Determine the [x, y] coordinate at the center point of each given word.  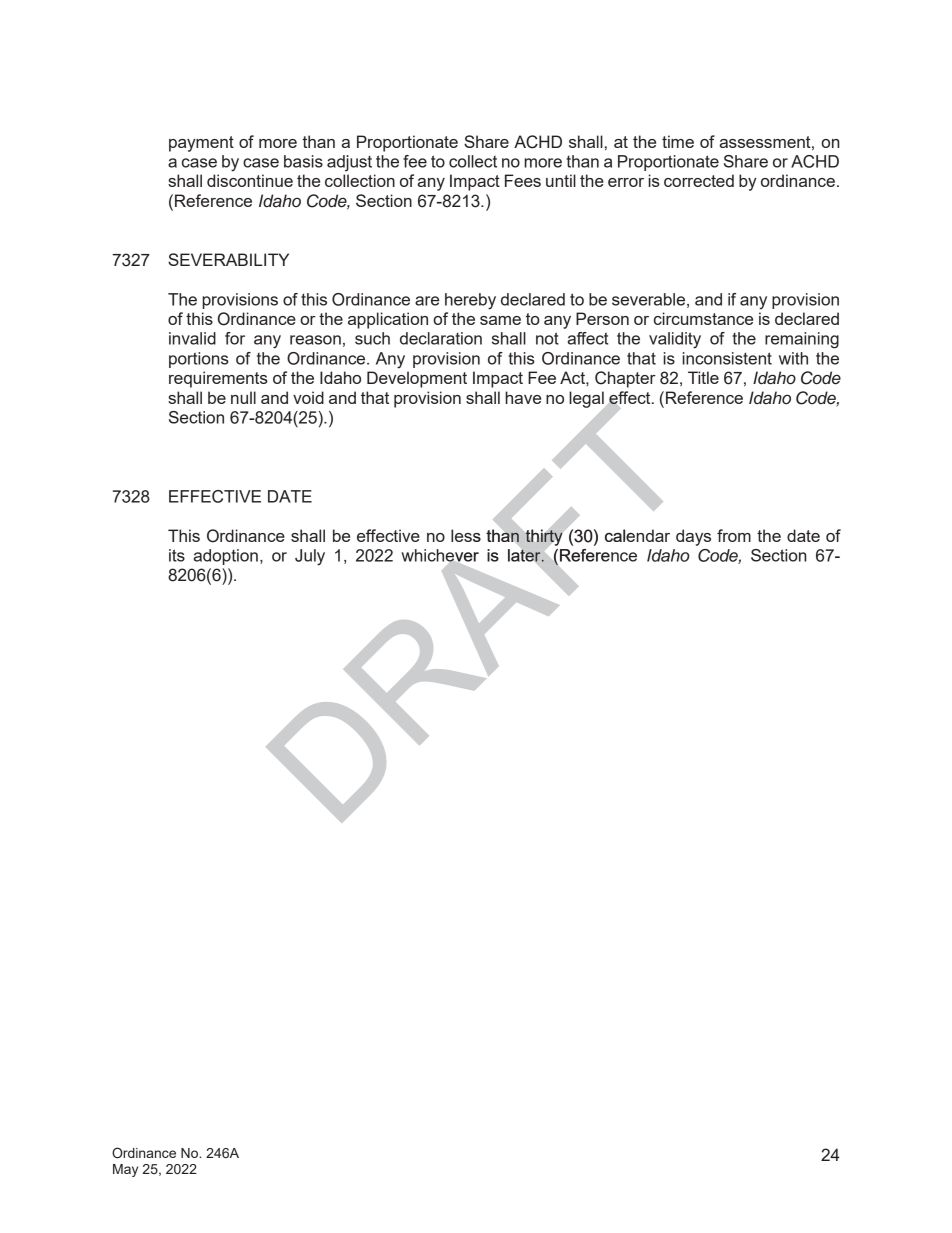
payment [201, 144]
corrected [699, 180]
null [243, 397]
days [693, 537]
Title [703, 377]
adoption [226, 557]
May [125, 1170]
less [466, 535]
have [523, 397]
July [310, 557]
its [177, 555]
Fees [523, 180]
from [734, 535]
